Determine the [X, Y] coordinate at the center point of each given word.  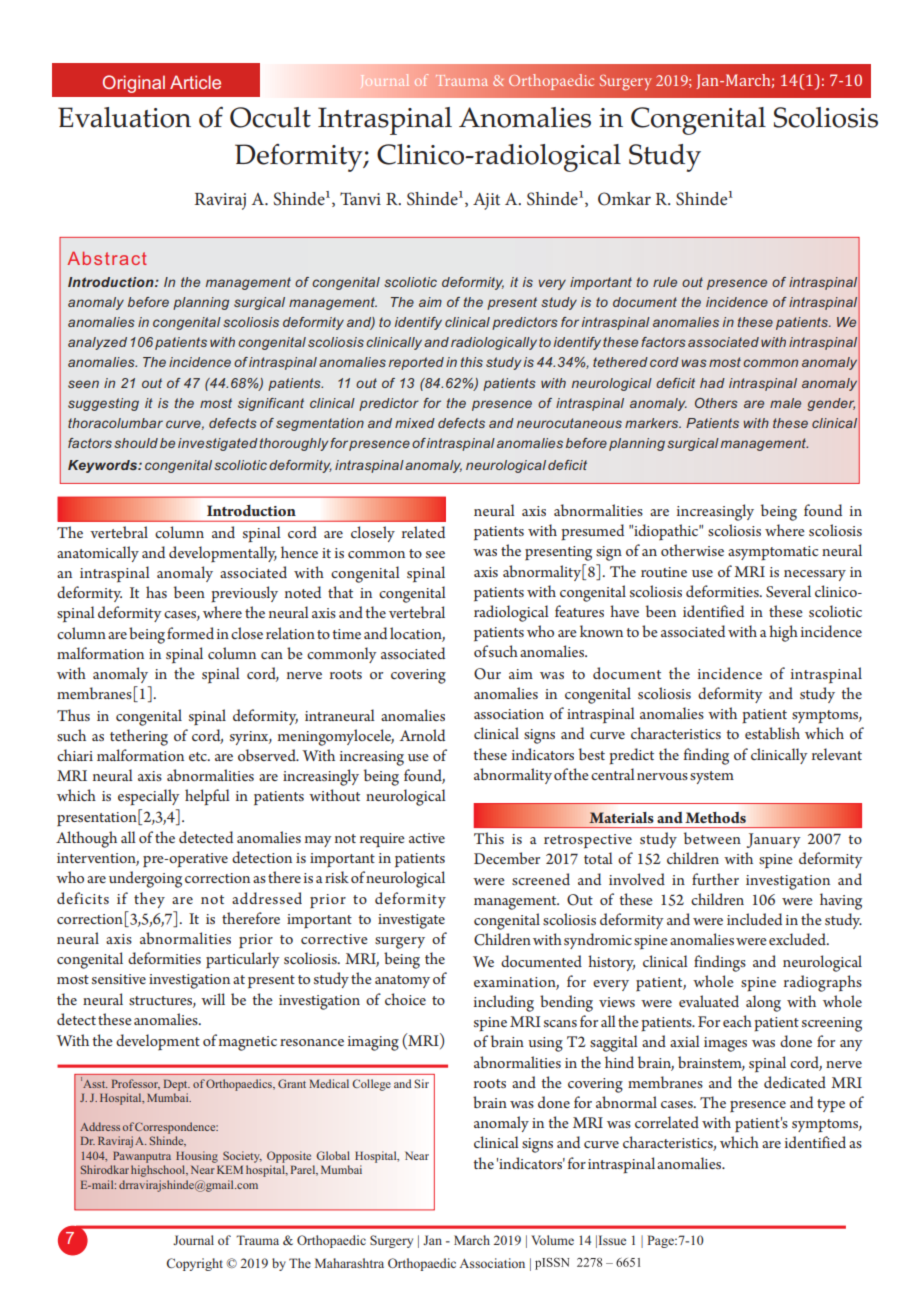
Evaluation [124, 117]
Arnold [422, 735]
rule [665, 282]
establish [772, 733]
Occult [270, 117]
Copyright [194, 1264]
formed [190, 633]
